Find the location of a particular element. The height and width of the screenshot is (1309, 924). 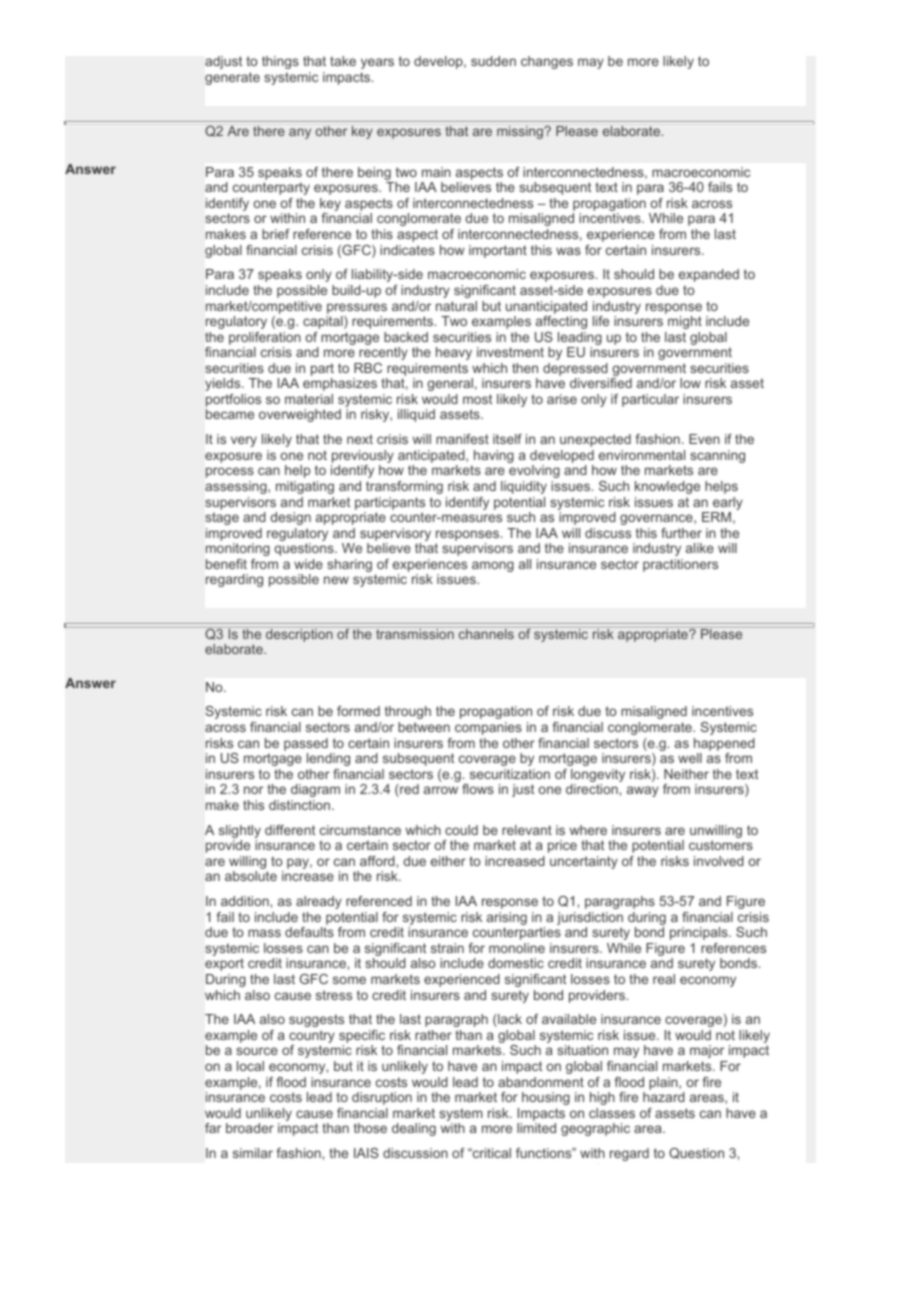

broader is located at coordinates (250, 1128).
